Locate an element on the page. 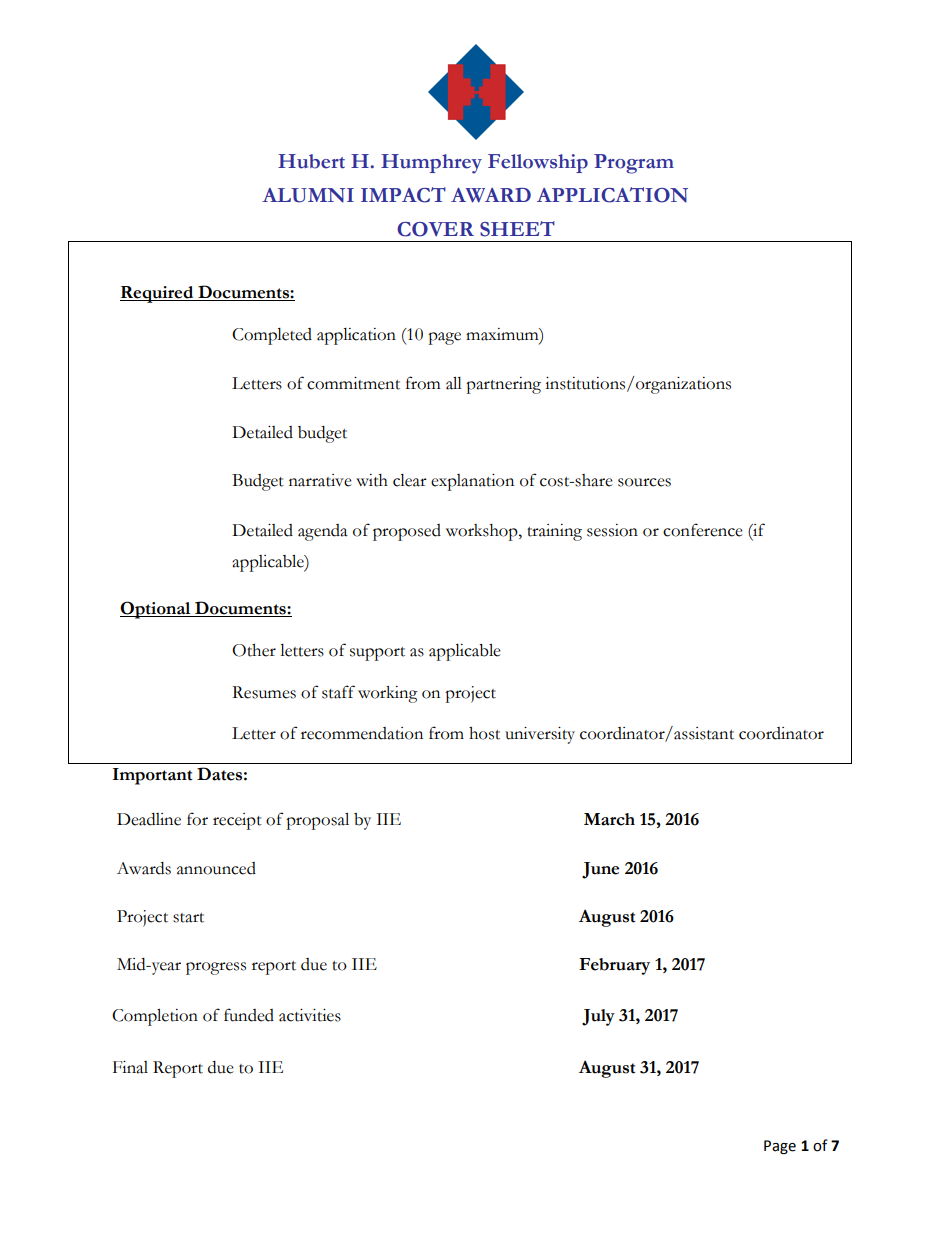  session is located at coordinates (612, 530).
